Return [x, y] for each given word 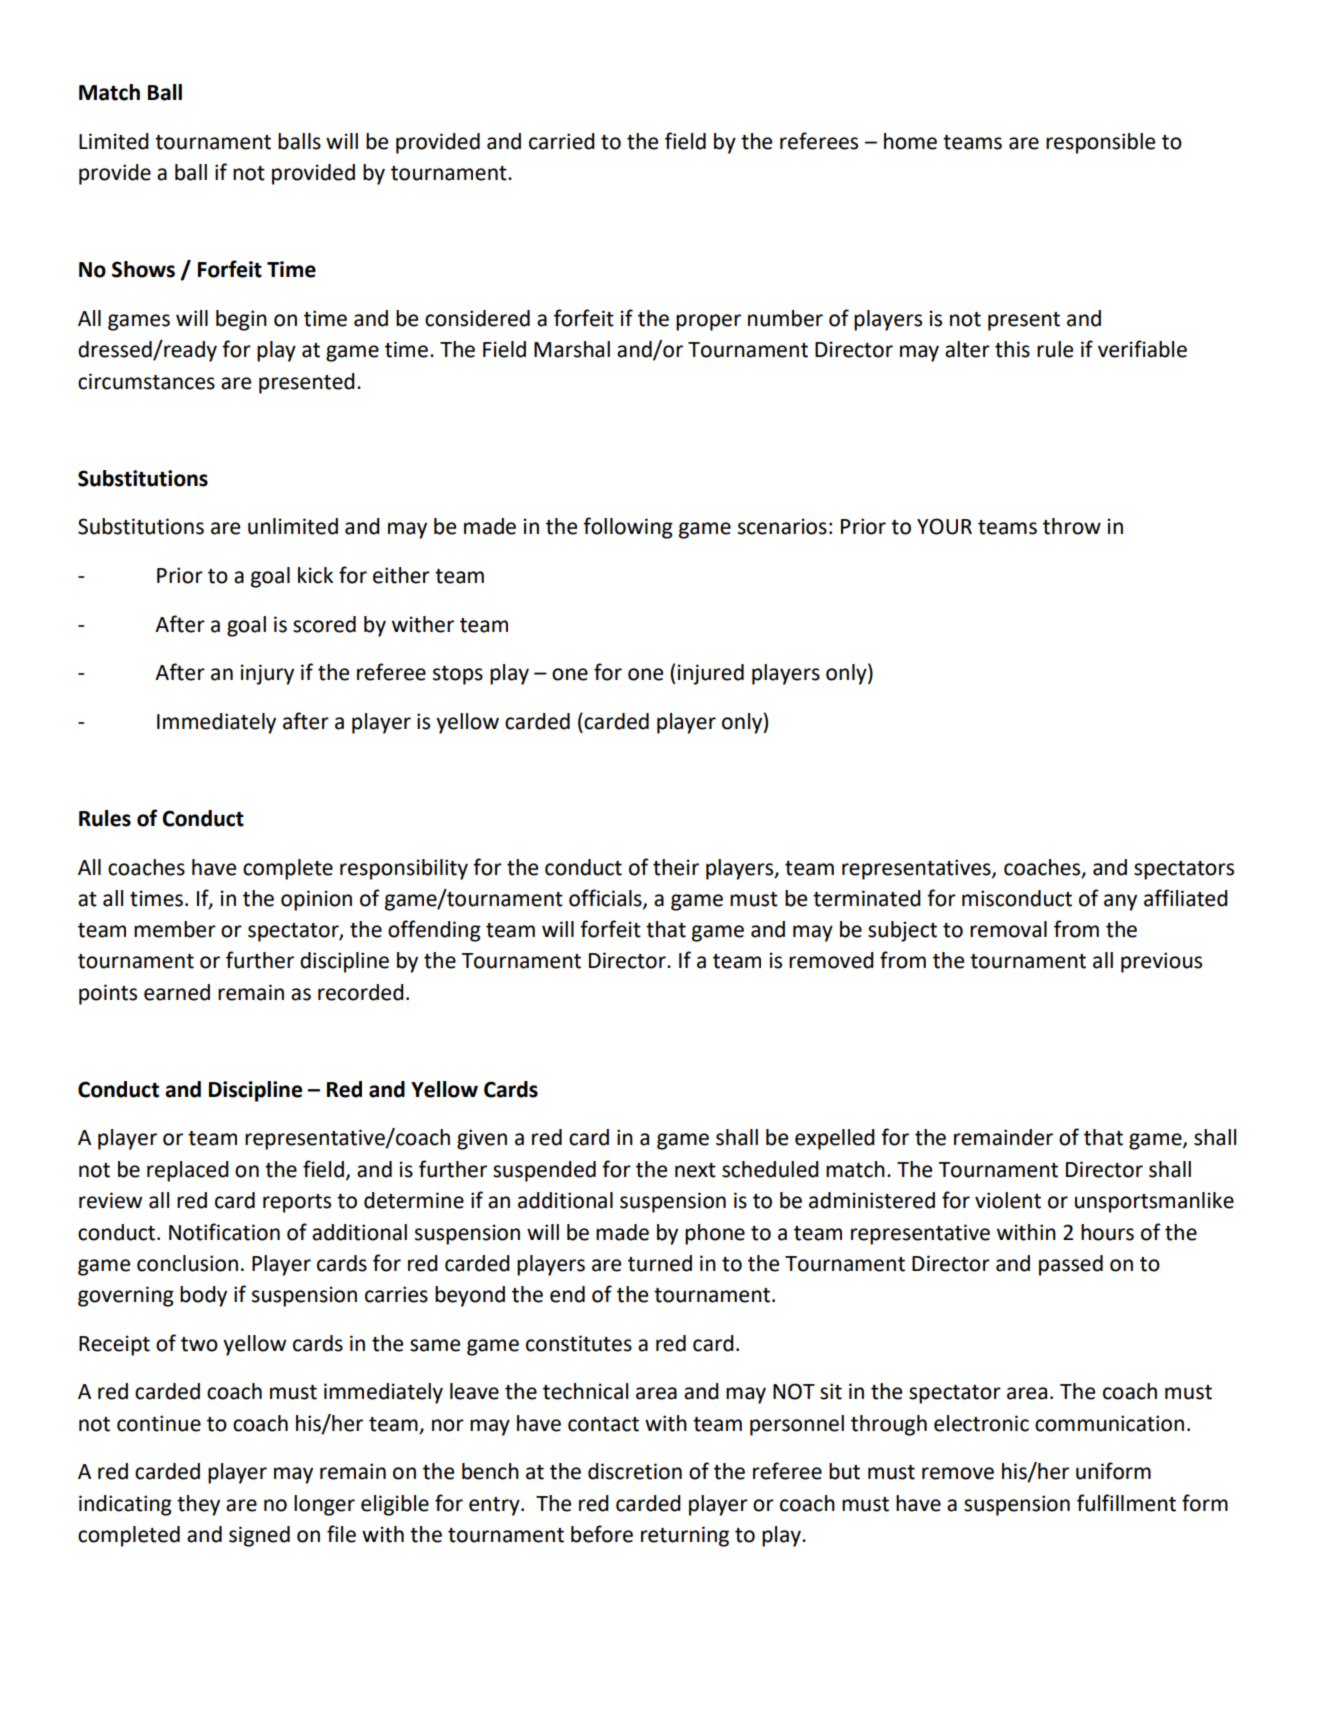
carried [562, 141]
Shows [143, 269]
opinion [316, 900]
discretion [635, 1471]
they [198, 1505]
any [1120, 902]
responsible [1100, 143]
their [676, 867]
